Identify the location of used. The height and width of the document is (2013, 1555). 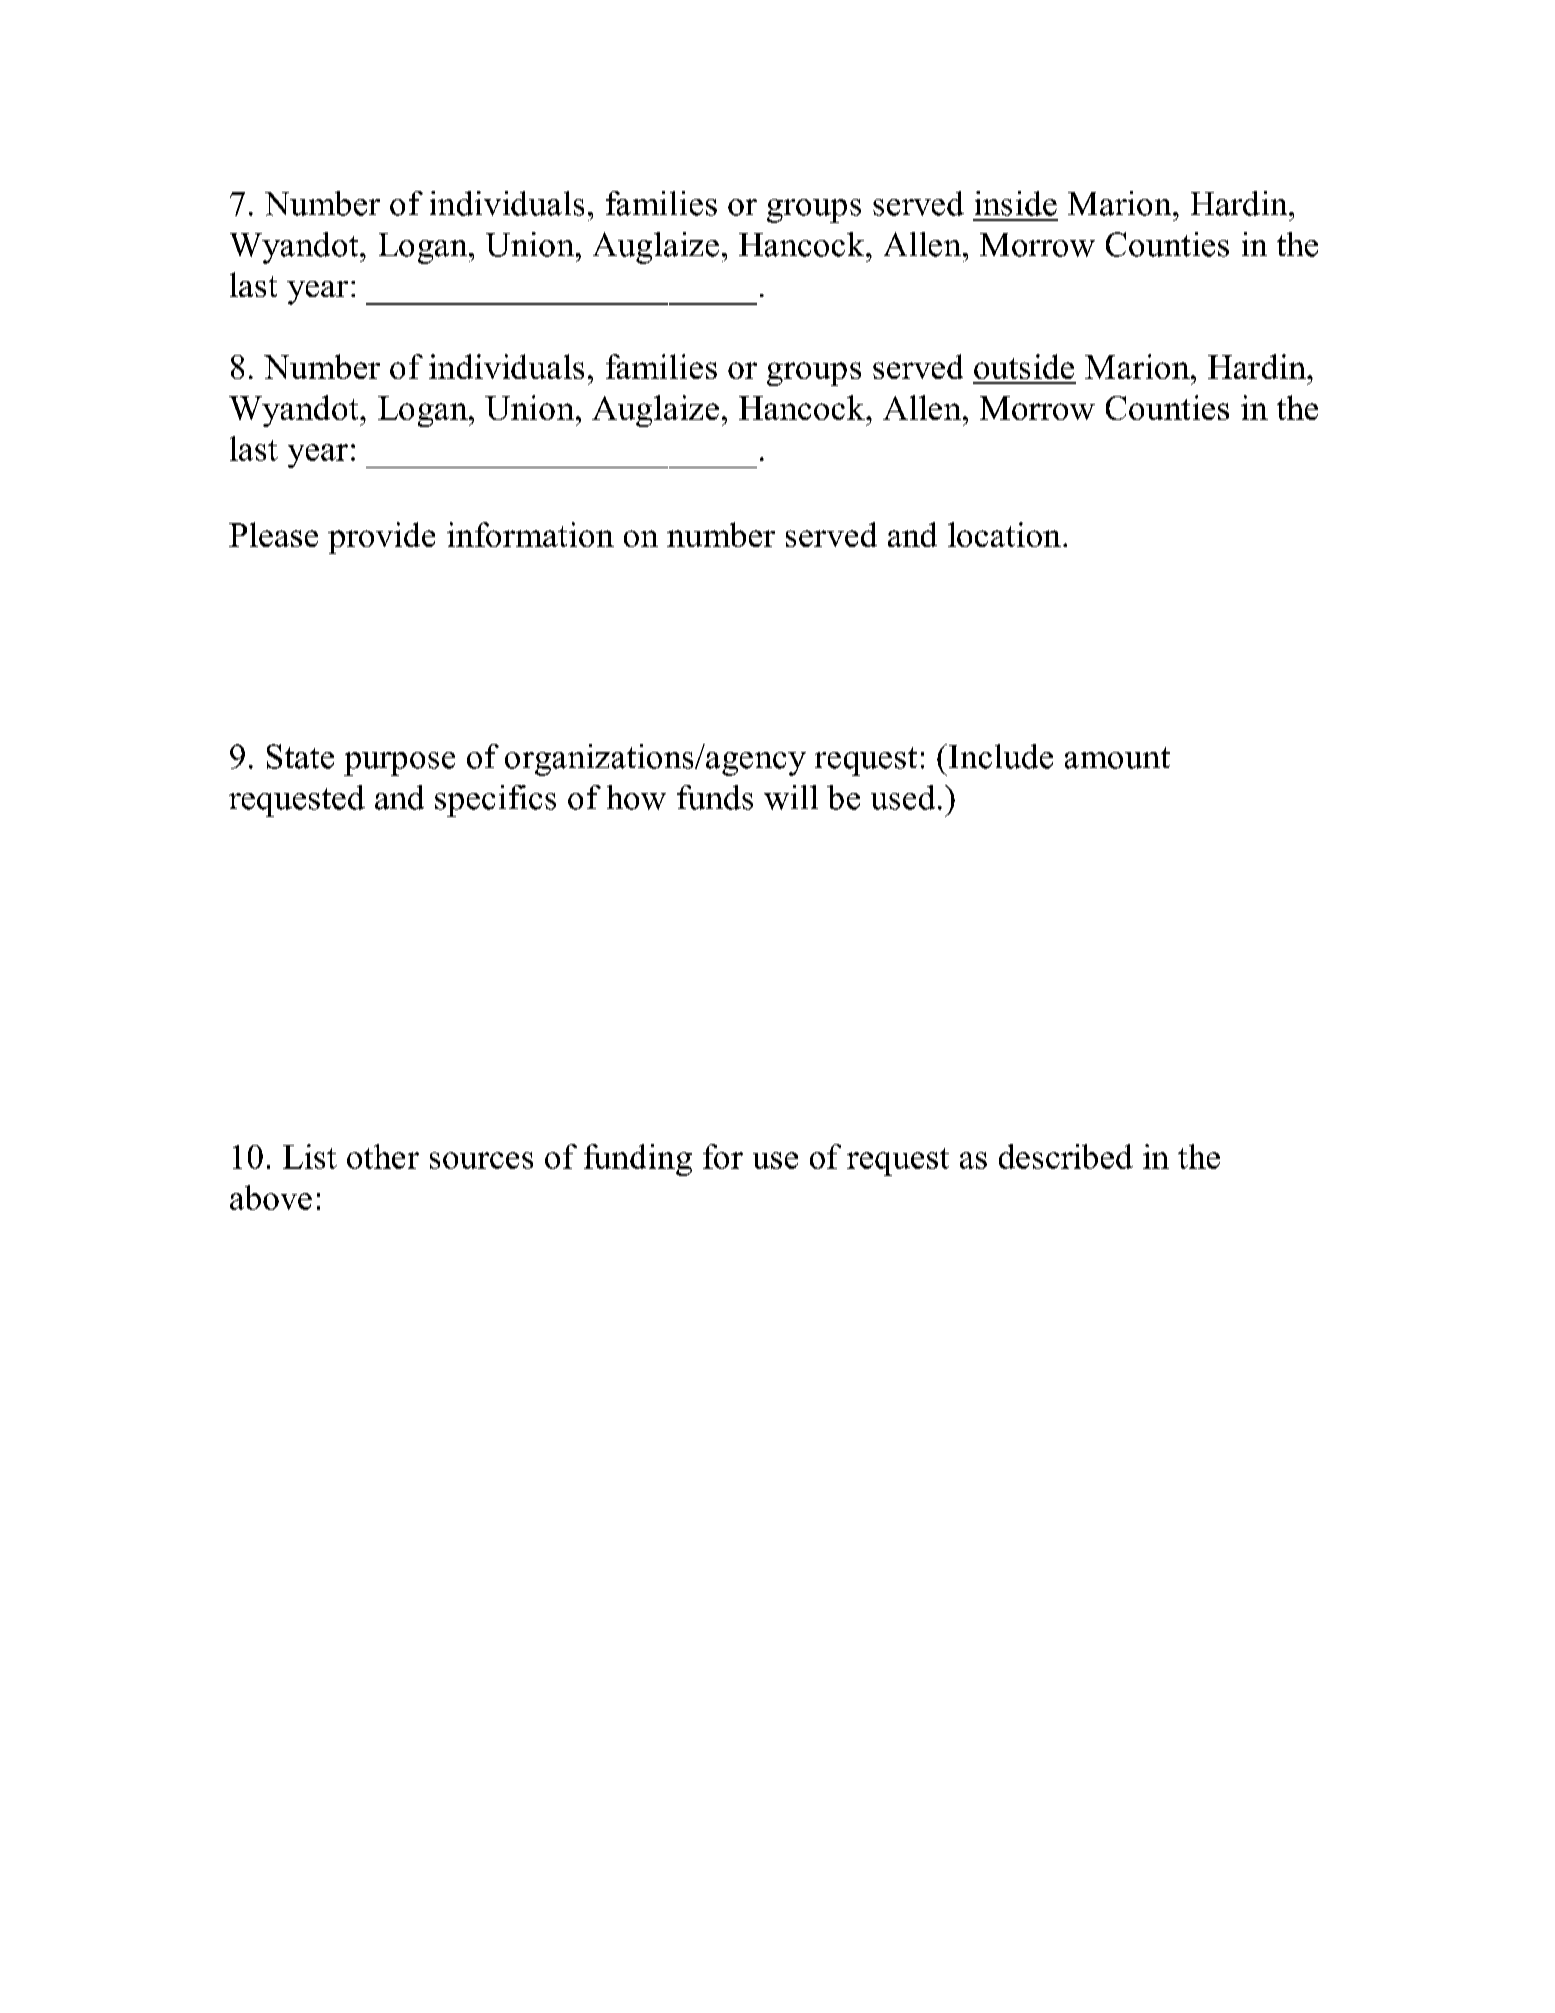
(903, 797).
